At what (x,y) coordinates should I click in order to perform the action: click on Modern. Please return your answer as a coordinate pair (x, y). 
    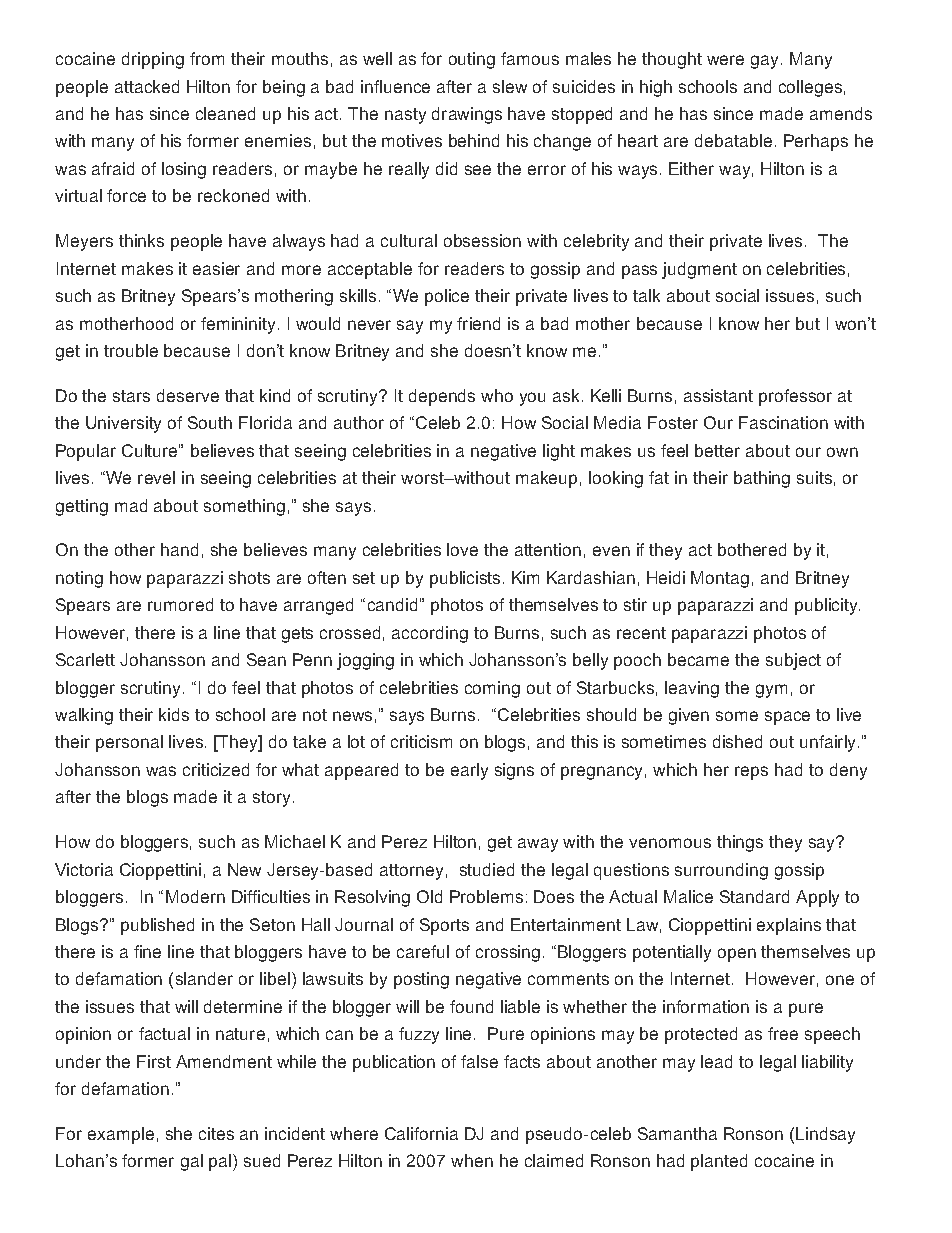
    Looking at the image, I should click on (195, 896).
